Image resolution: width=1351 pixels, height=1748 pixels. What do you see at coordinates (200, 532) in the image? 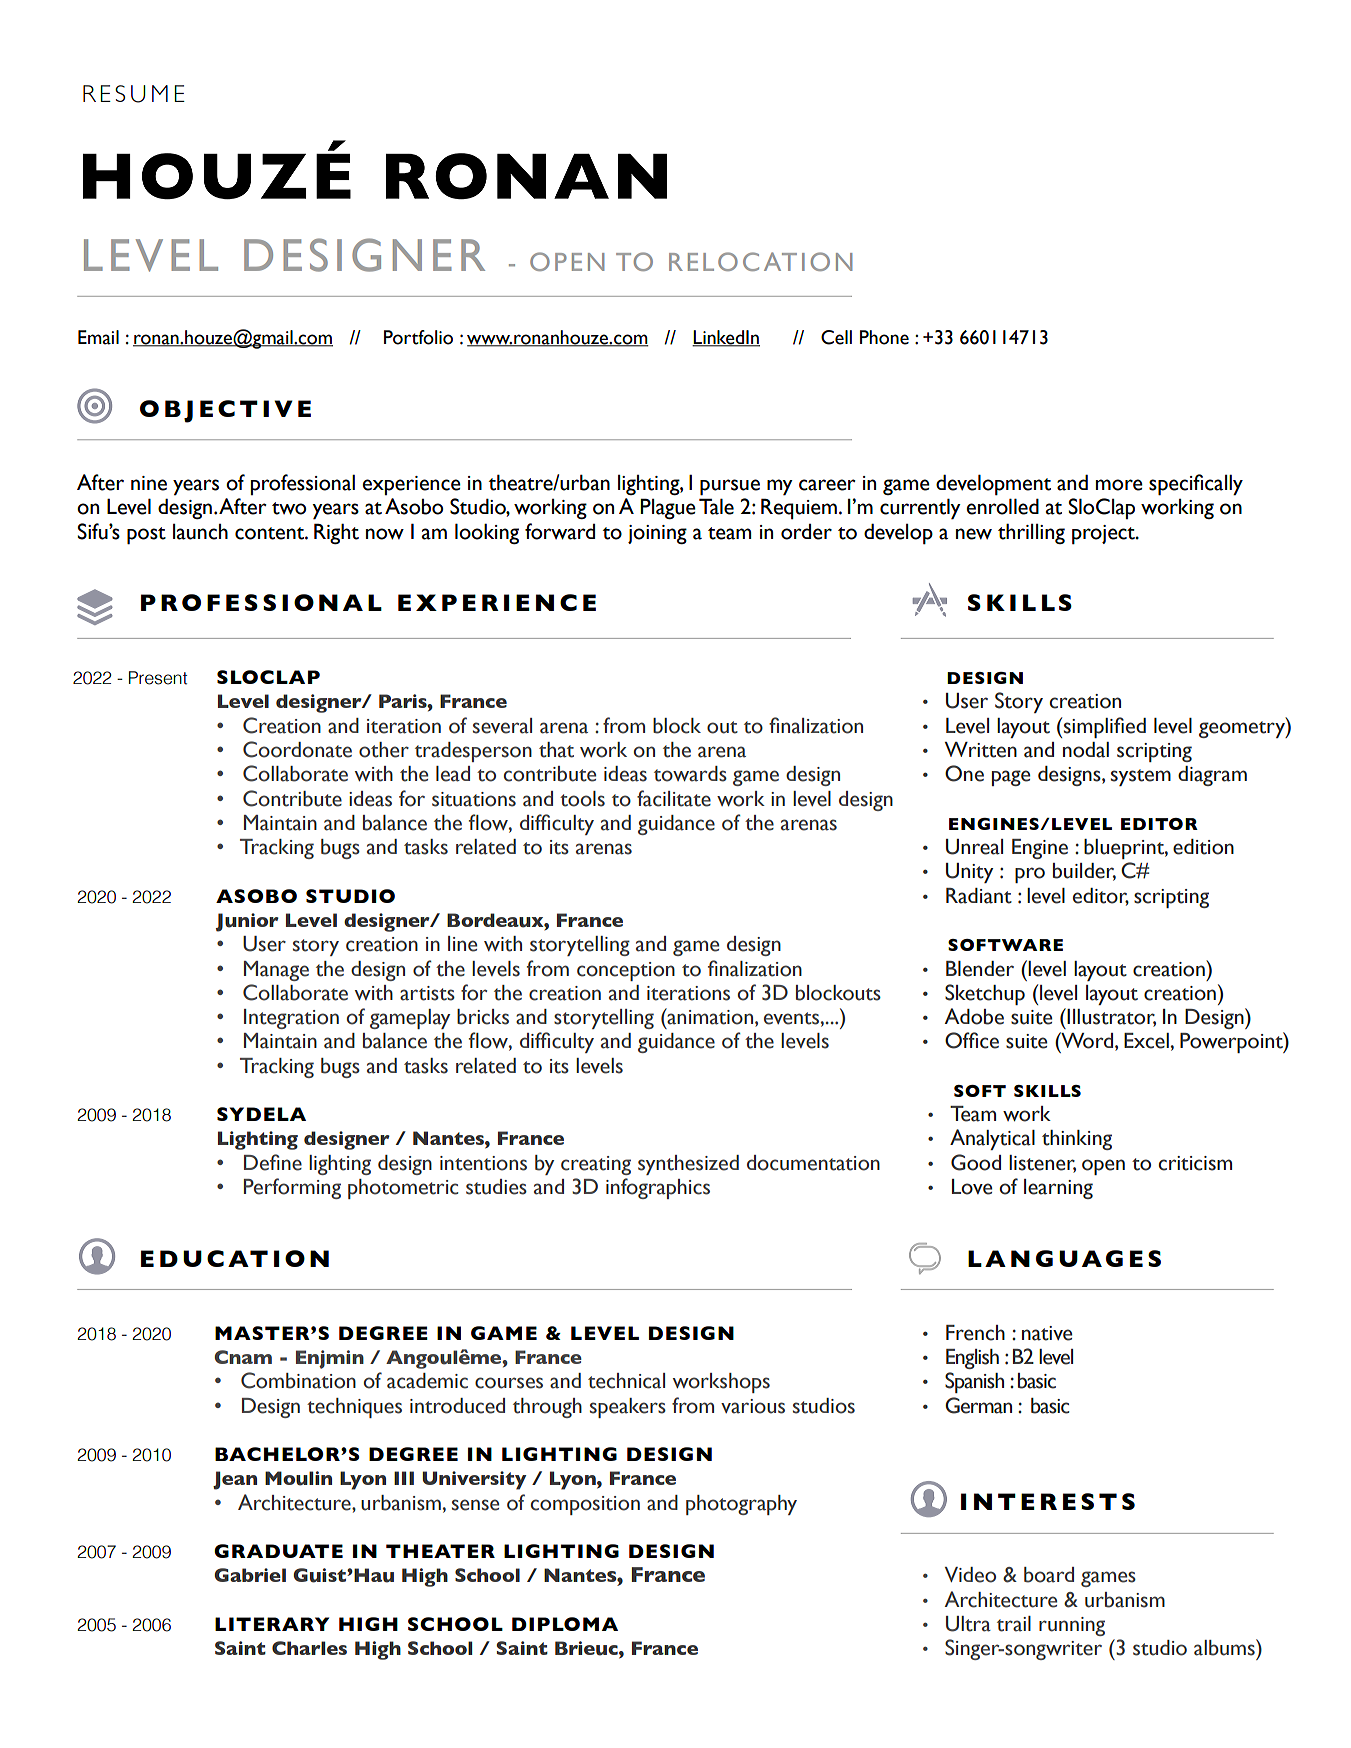
I see `launch` at bounding box center [200, 532].
